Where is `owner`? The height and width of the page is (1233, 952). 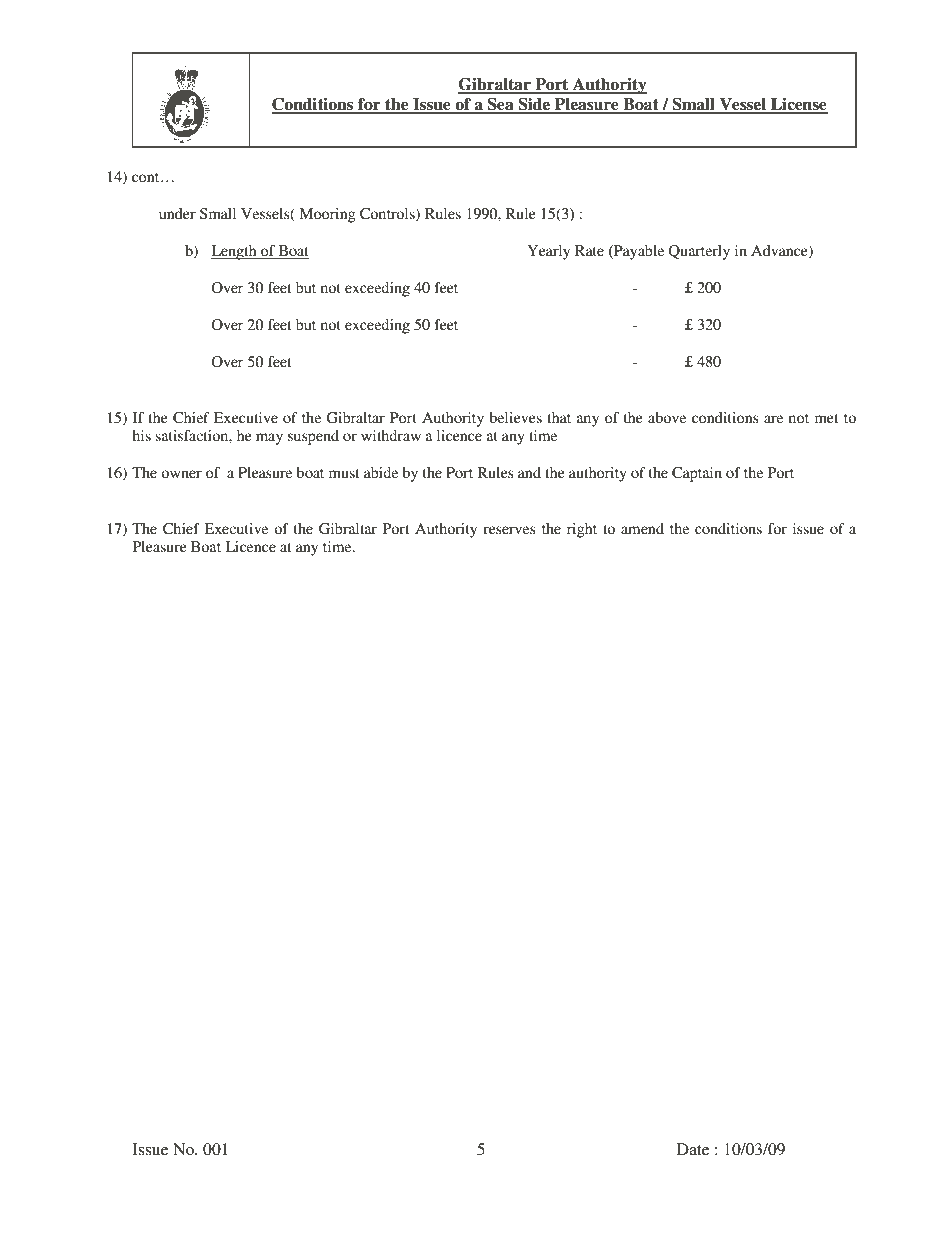 owner is located at coordinates (181, 474).
